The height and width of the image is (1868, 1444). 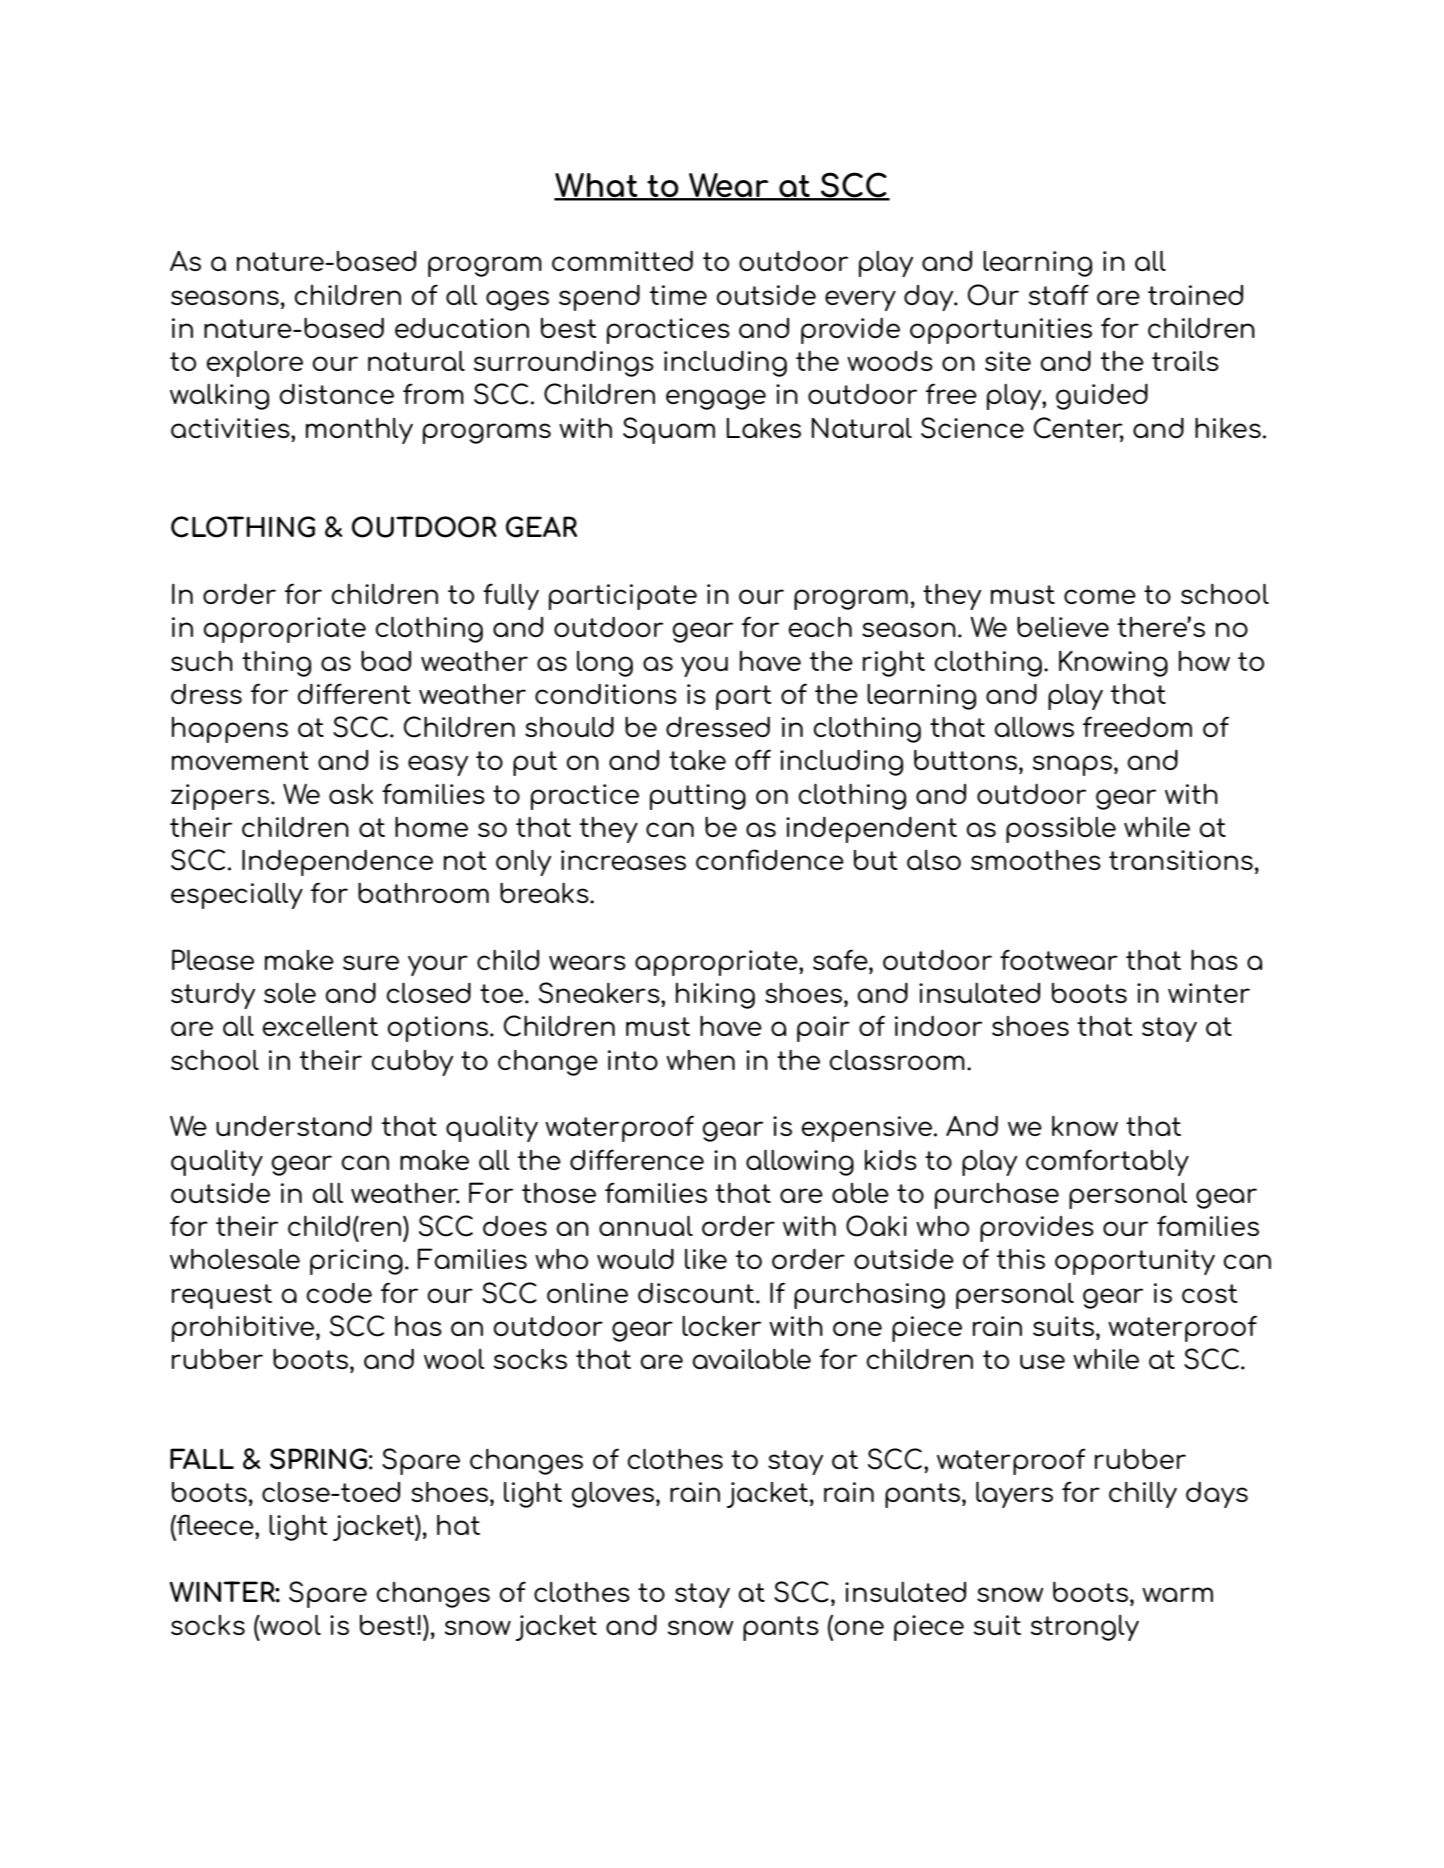 I want to click on smoothes, so click(x=1036, y=860).
